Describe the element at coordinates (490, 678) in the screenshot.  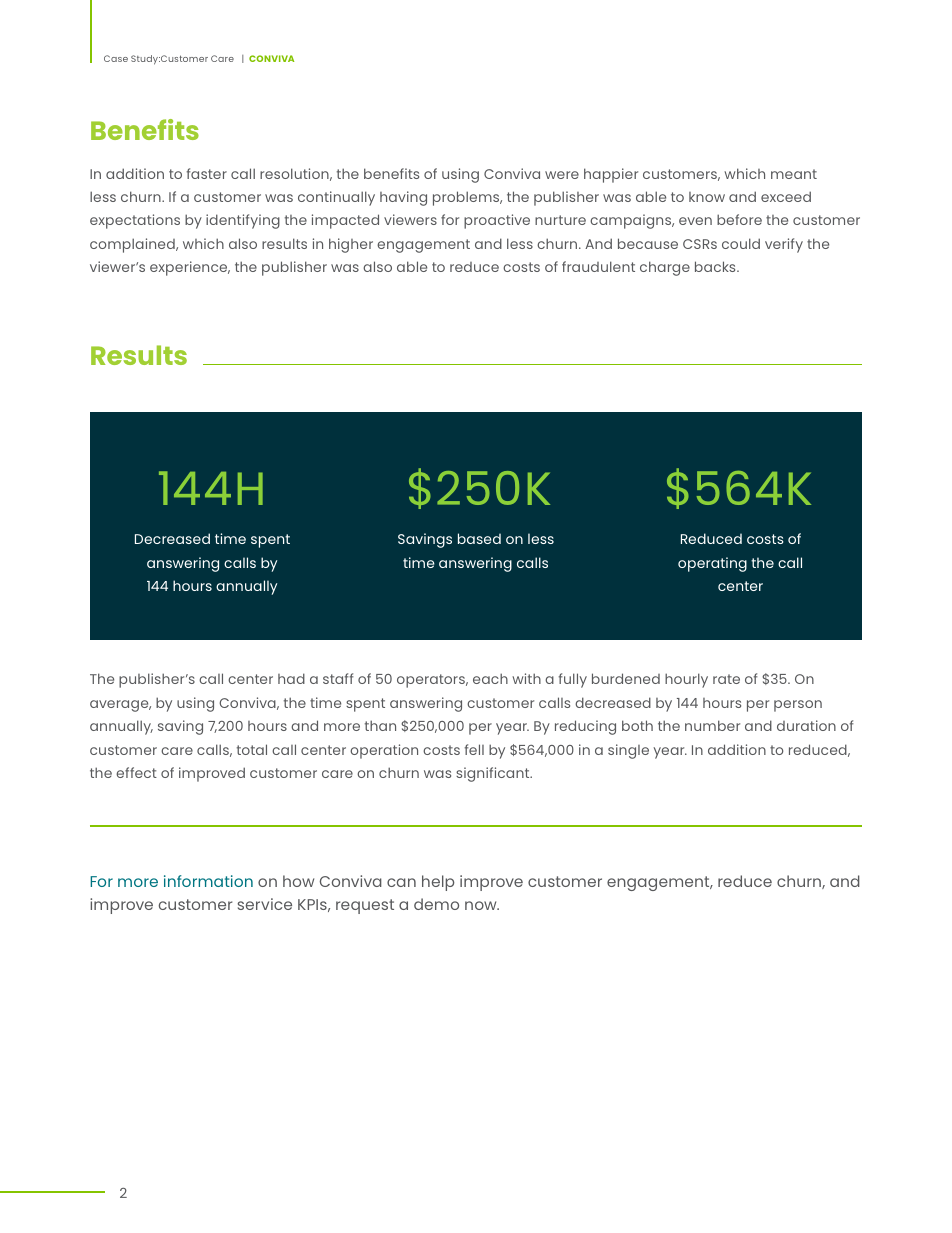
I see `each` at that location.
